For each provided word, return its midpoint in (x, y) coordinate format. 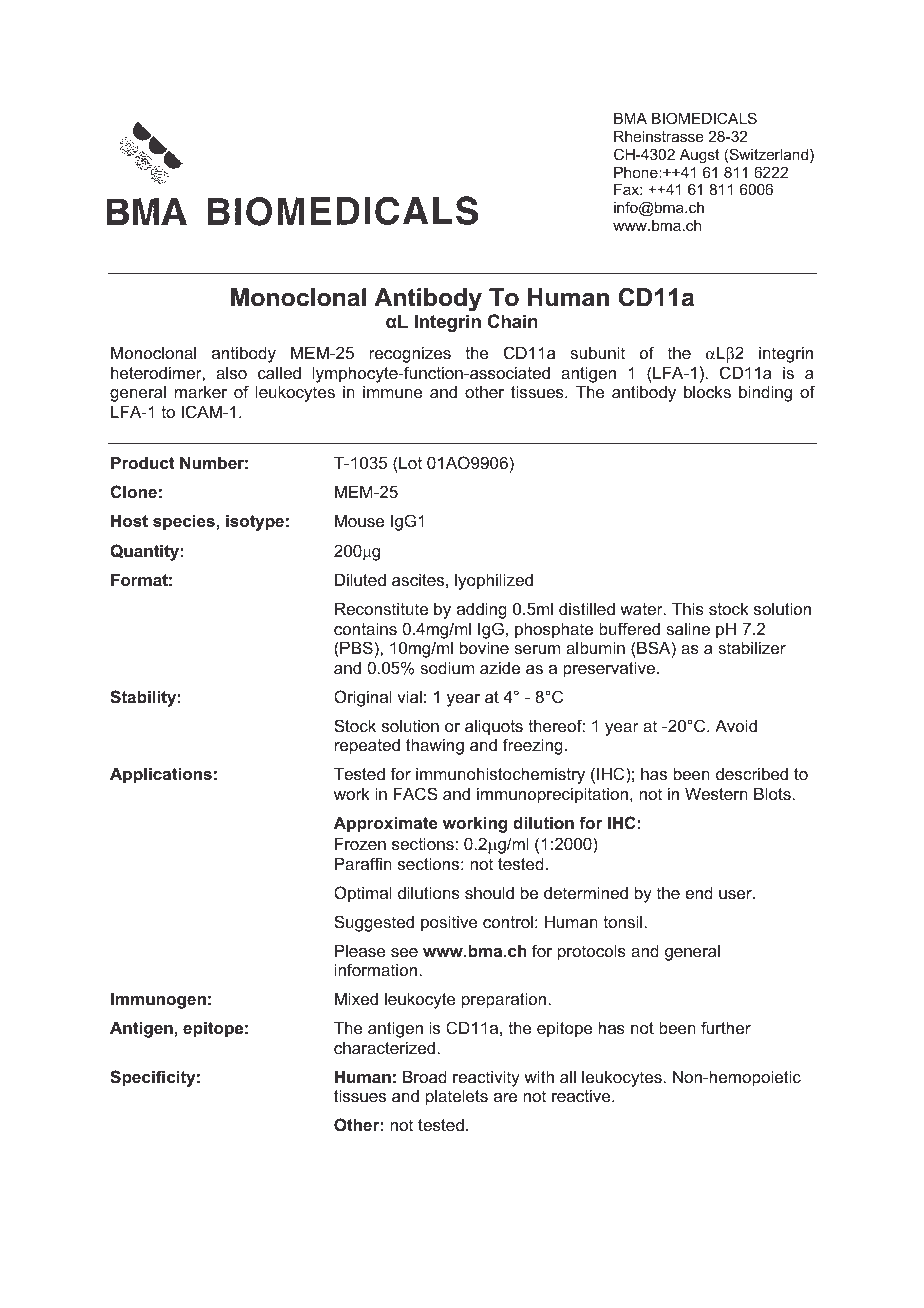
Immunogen (158, 1000)
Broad (425, 1076)
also (231, 372)
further (726, 1027)
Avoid (736, 725)
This (688, 608)
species (185, 522)
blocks (707, 391)
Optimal (363, 894)
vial (409, 696)
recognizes (410, 354)
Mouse (359, 520)
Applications (161, 775)
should (489, 892)
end (699, 892)
